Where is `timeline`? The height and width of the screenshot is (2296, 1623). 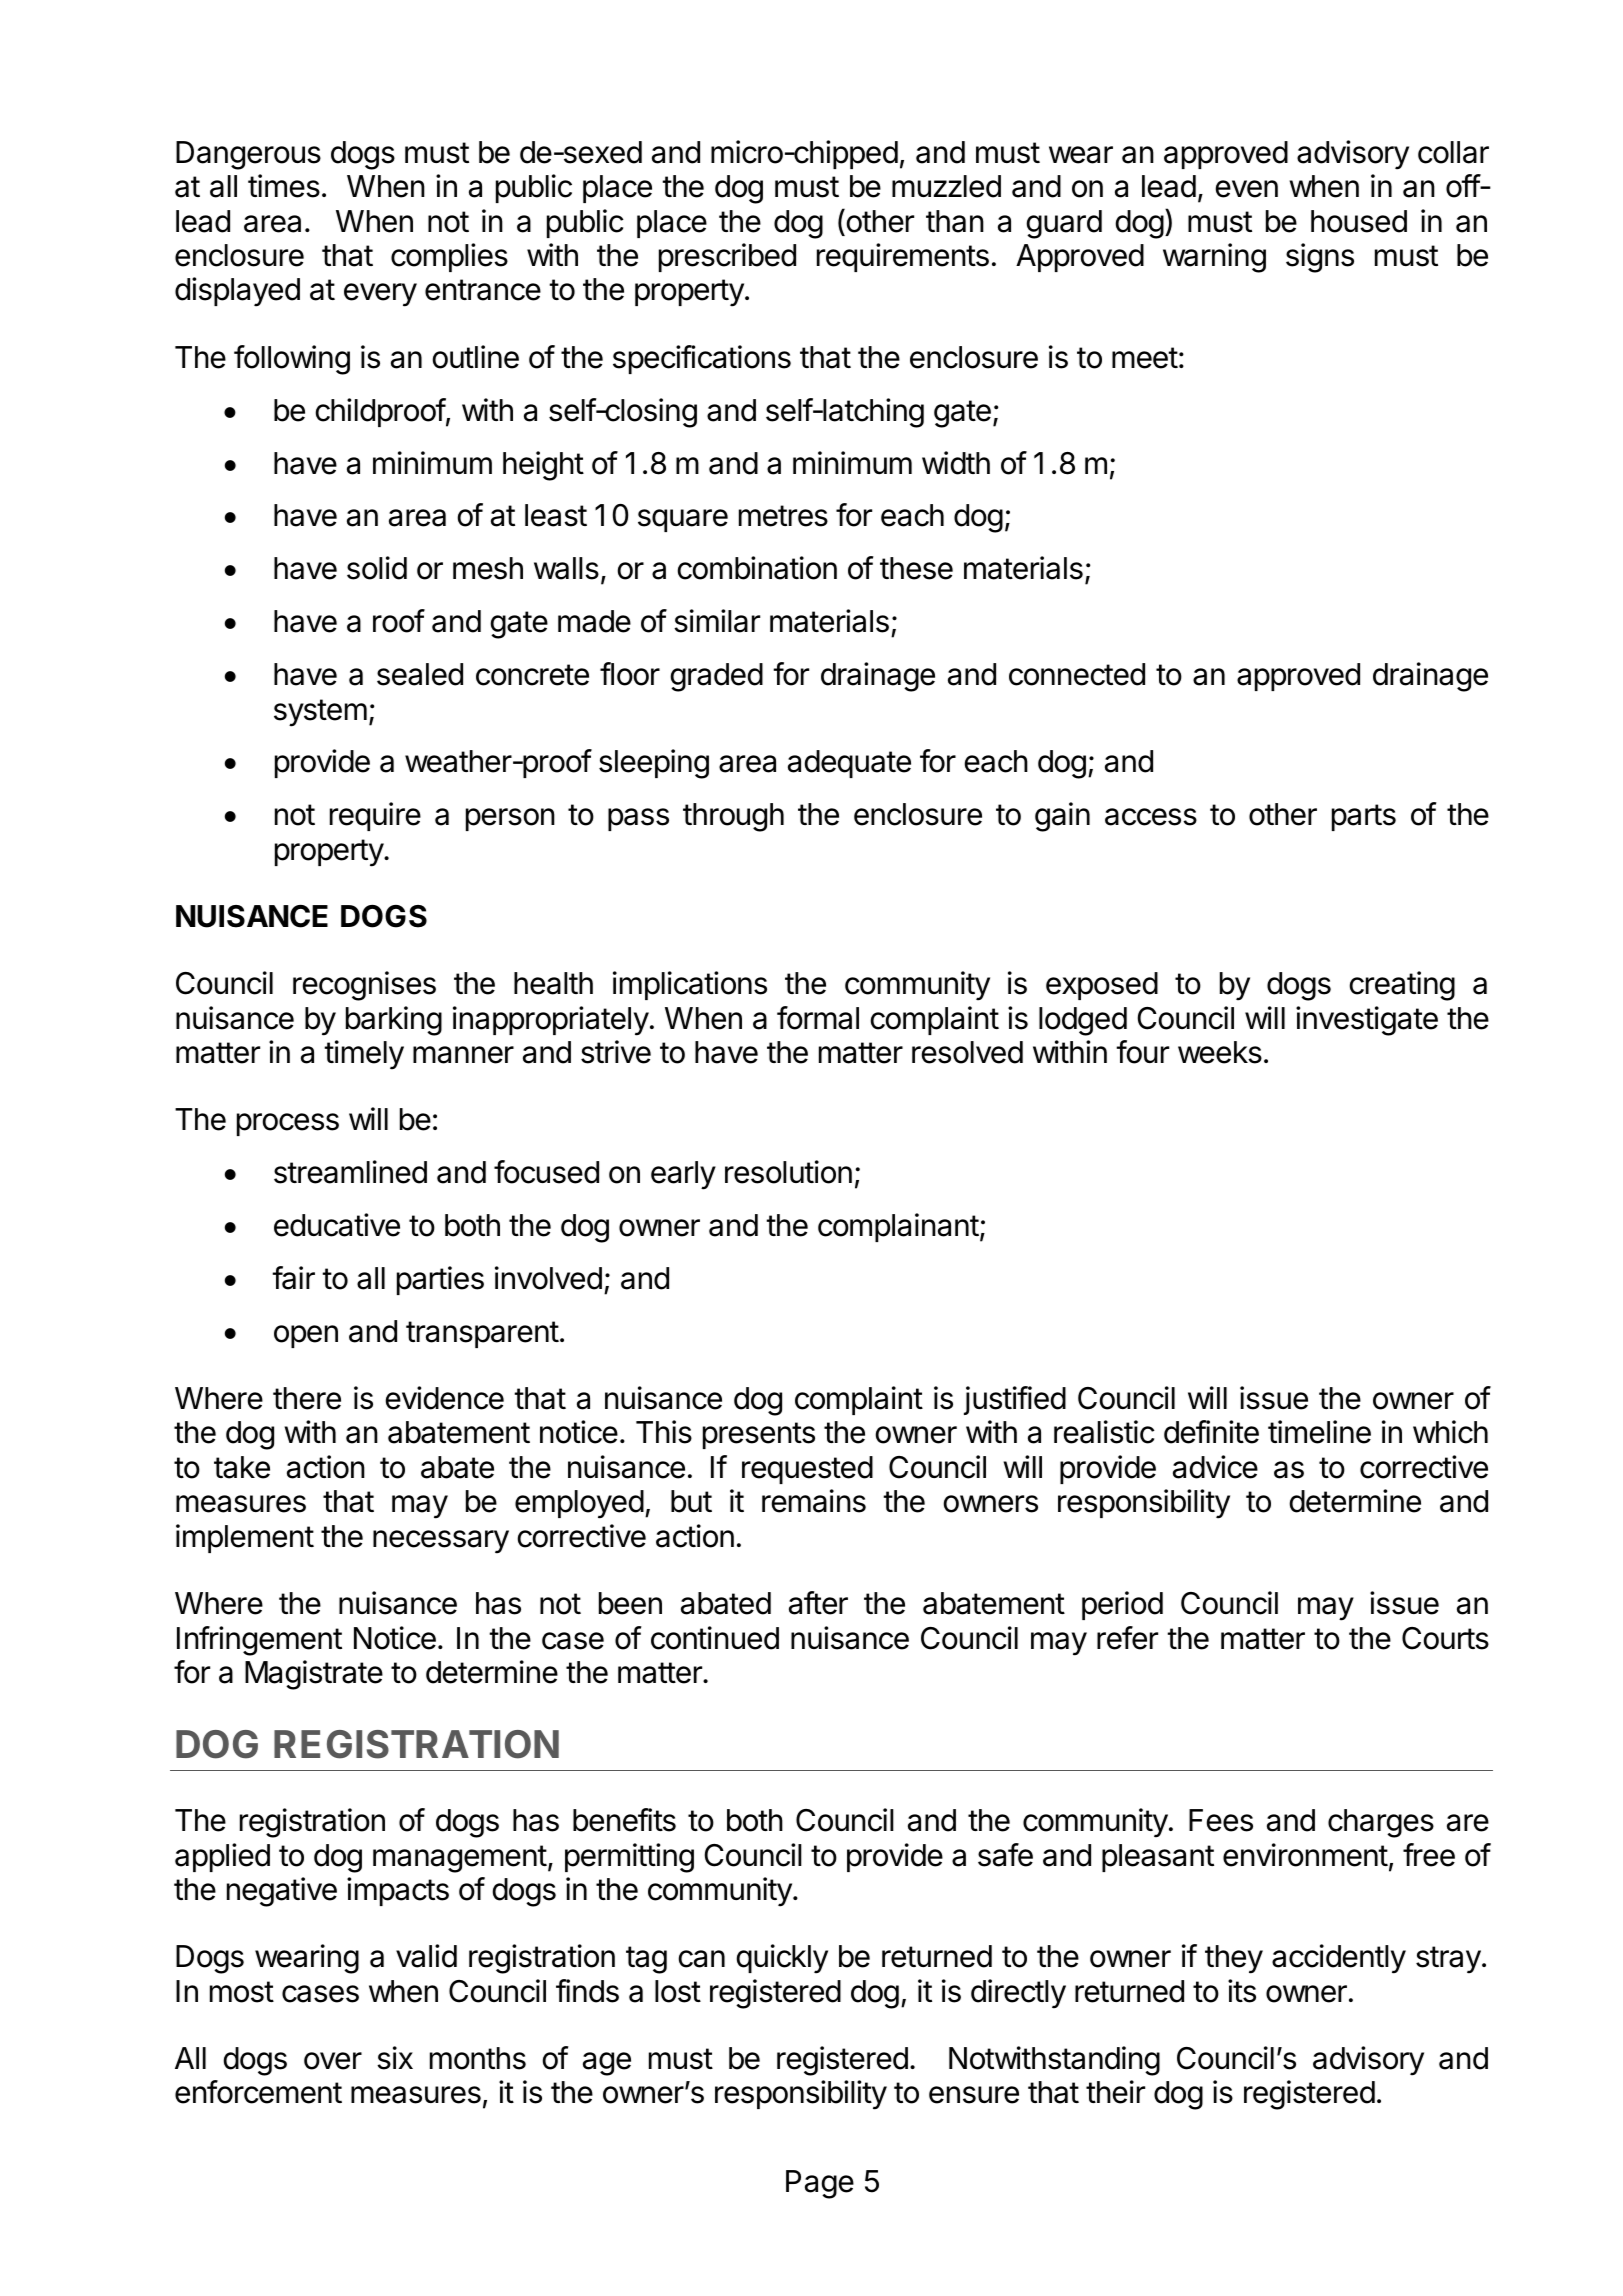
timeline is located at coordinates (1319, 1432).
